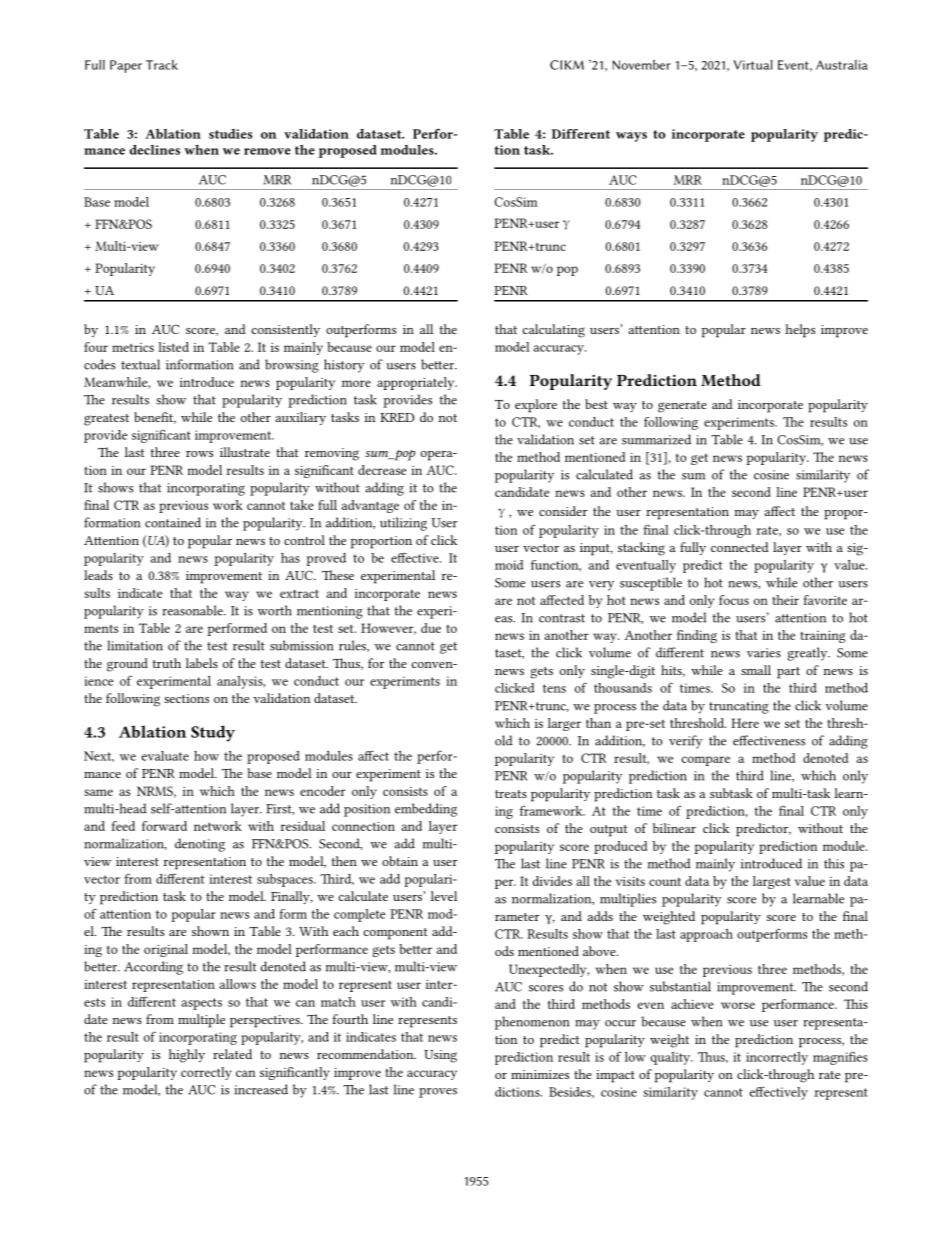  Describe the element at coordinates (734, 600) in the screenshot. I see `focus` at that location.
